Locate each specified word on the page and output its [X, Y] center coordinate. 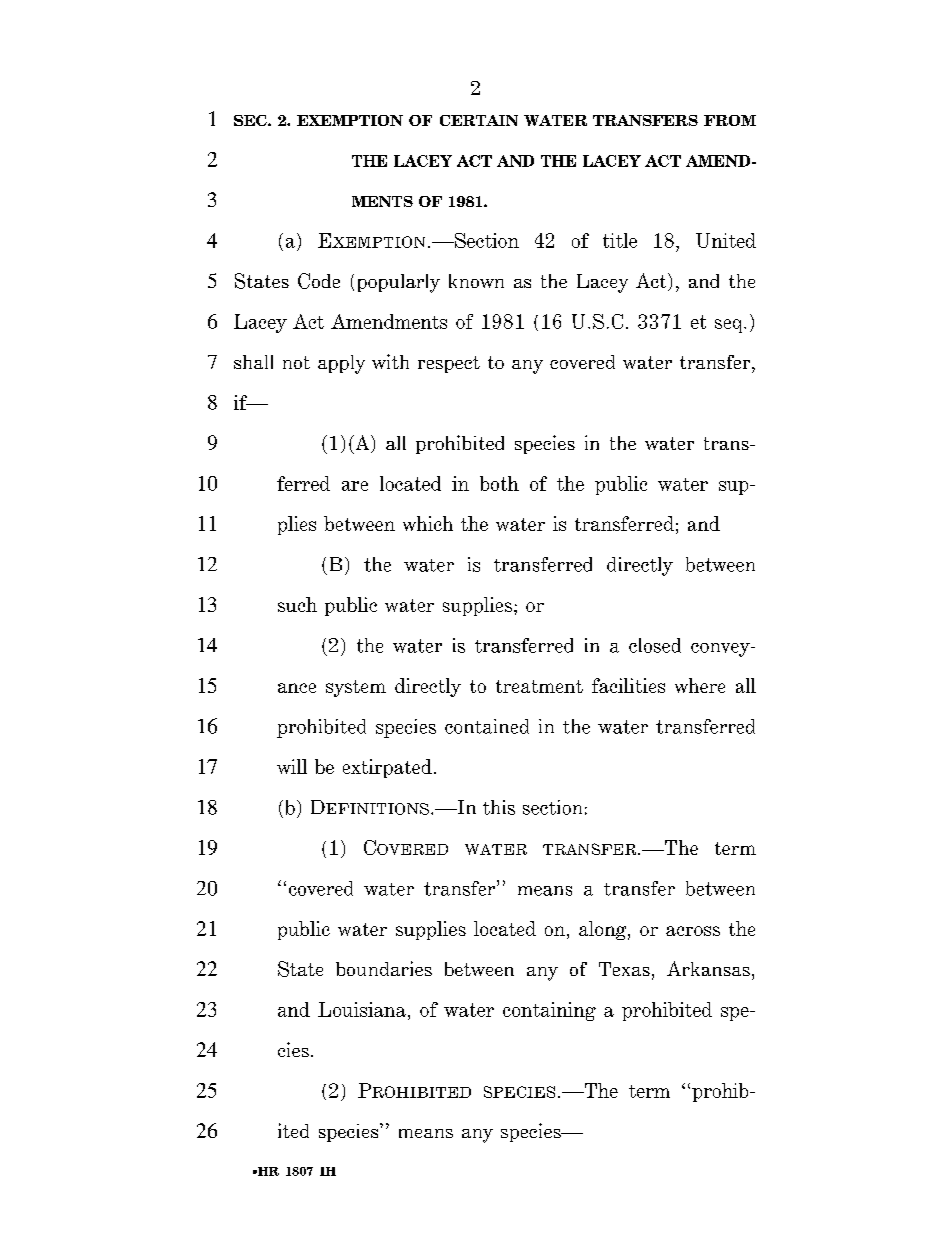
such [297, 604]
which [428, 523]
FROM [730, 120]
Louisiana [362, 1009]
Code [319, 281]
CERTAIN [479, 120]
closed [655, 645]
